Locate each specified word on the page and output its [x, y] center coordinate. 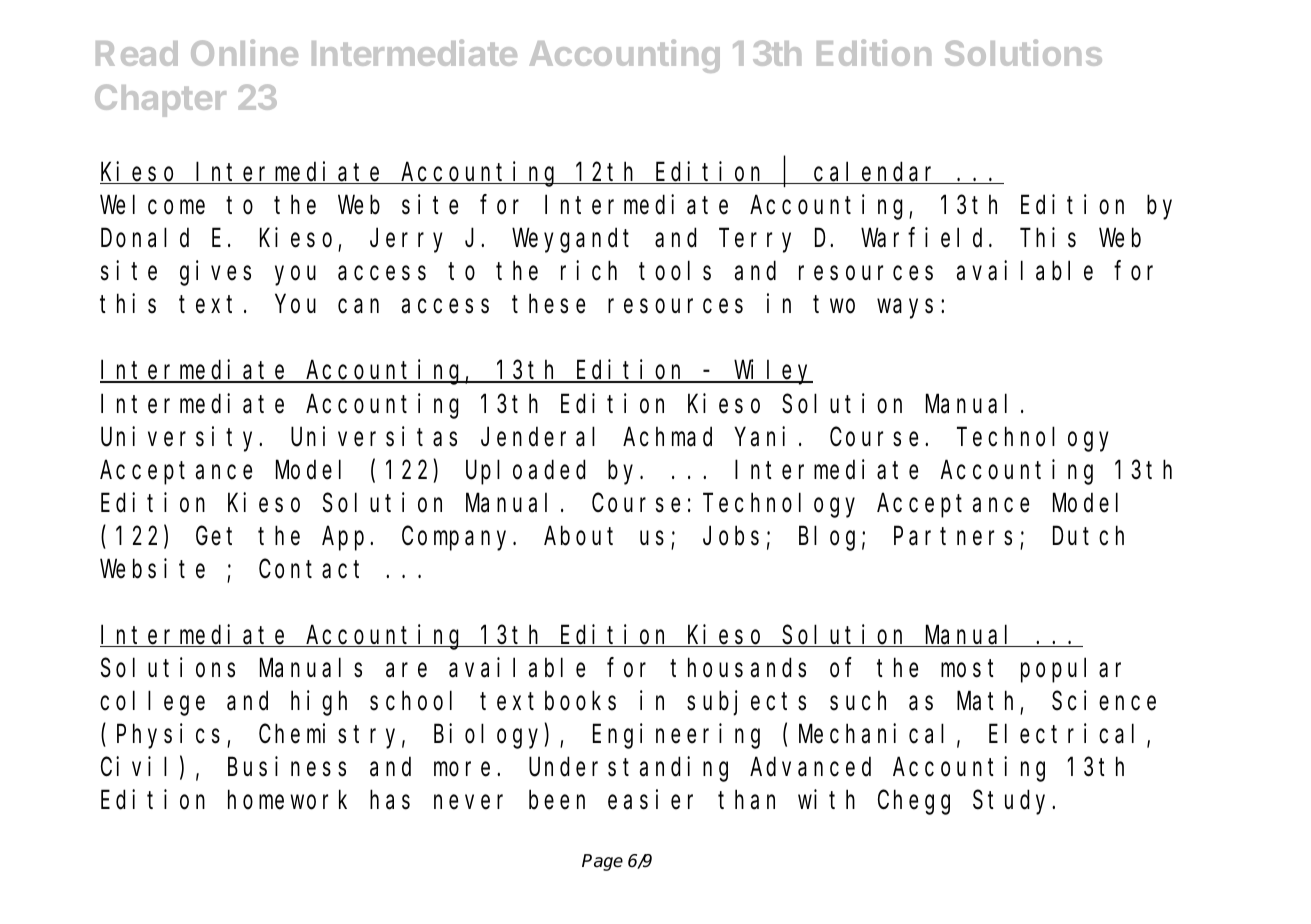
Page [602, 862]
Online [244, 52]
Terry [757, 242]
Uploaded [525, 472]
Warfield [925, 238]
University [181, 439]
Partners [953, 537]
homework [287, 800]
